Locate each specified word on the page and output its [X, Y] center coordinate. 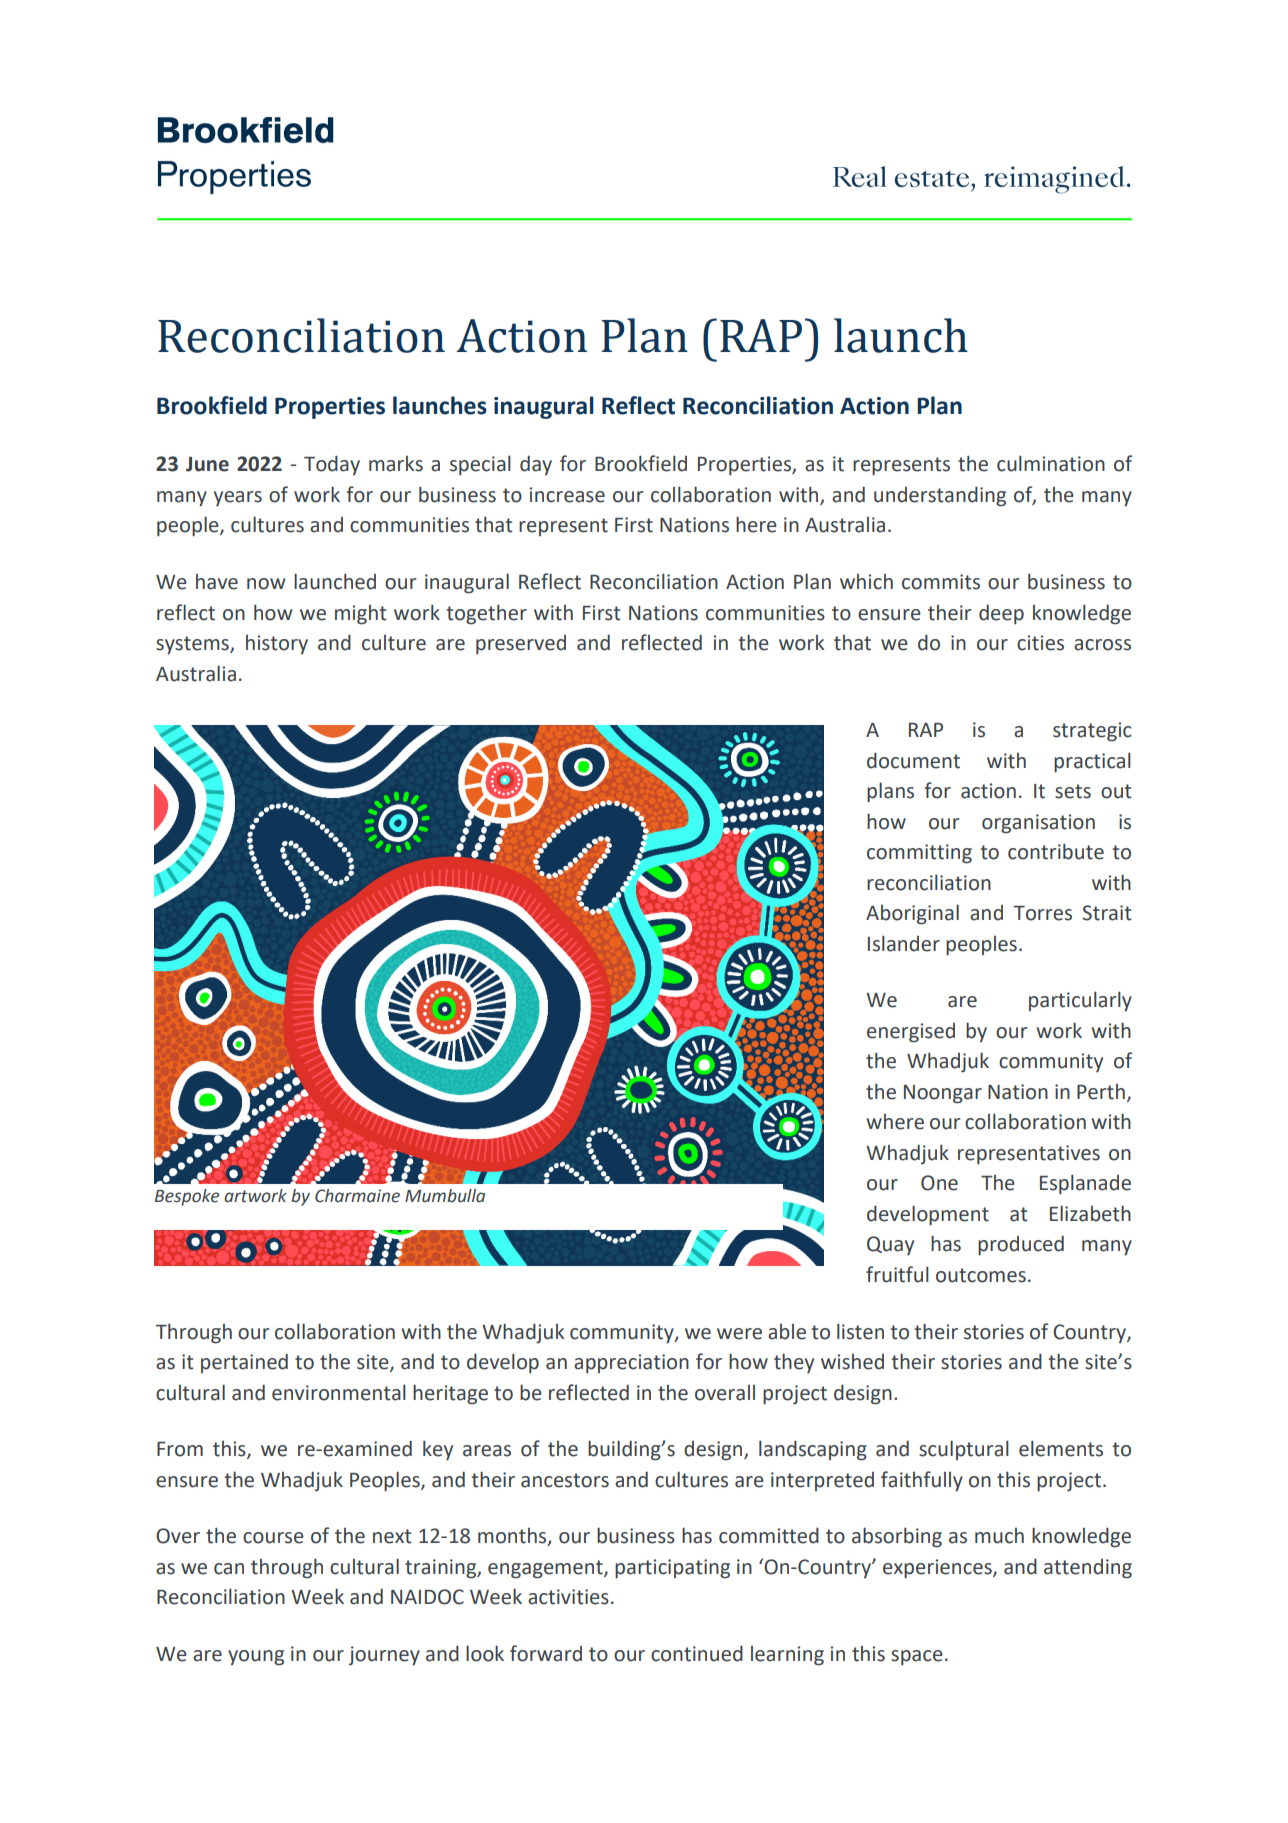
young [256, 1658]
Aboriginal [912, 914]
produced [1021, 1245]
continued [697, 1653]
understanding [940, 496]
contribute [1056, 851]
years [238, 498]
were [739, 1334]
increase [567, 495]
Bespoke [187, 1197]
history [277, 644]
